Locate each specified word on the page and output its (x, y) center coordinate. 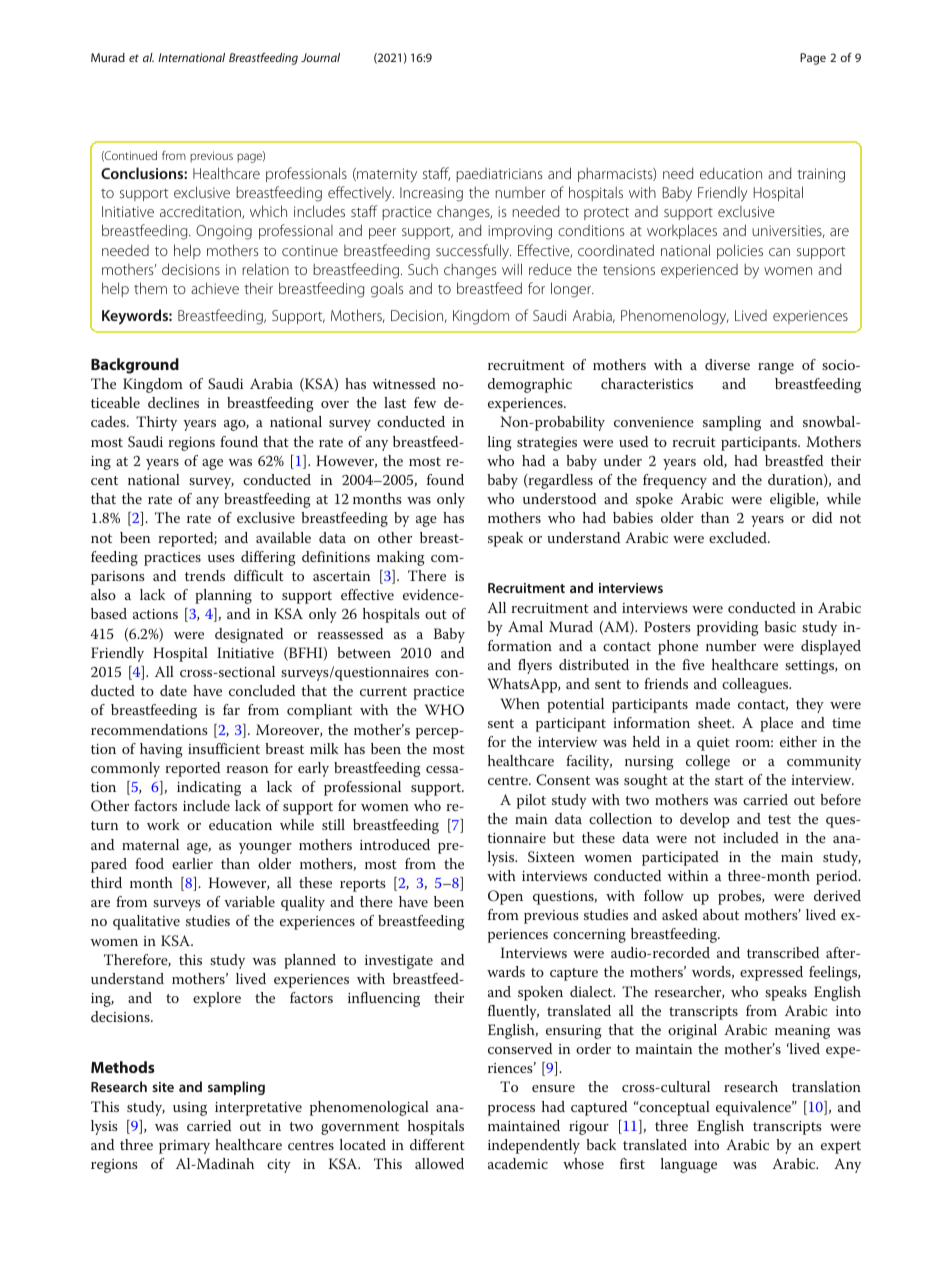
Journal (320, 57)
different (437, 1144)
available (283, 537)
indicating (209, 788)
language (689, 1165)
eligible (794, 500)
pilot (531, 801)
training (821, 175)
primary (184, 1147)
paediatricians (499, 175)
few (425, 402)
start (729, 780)
